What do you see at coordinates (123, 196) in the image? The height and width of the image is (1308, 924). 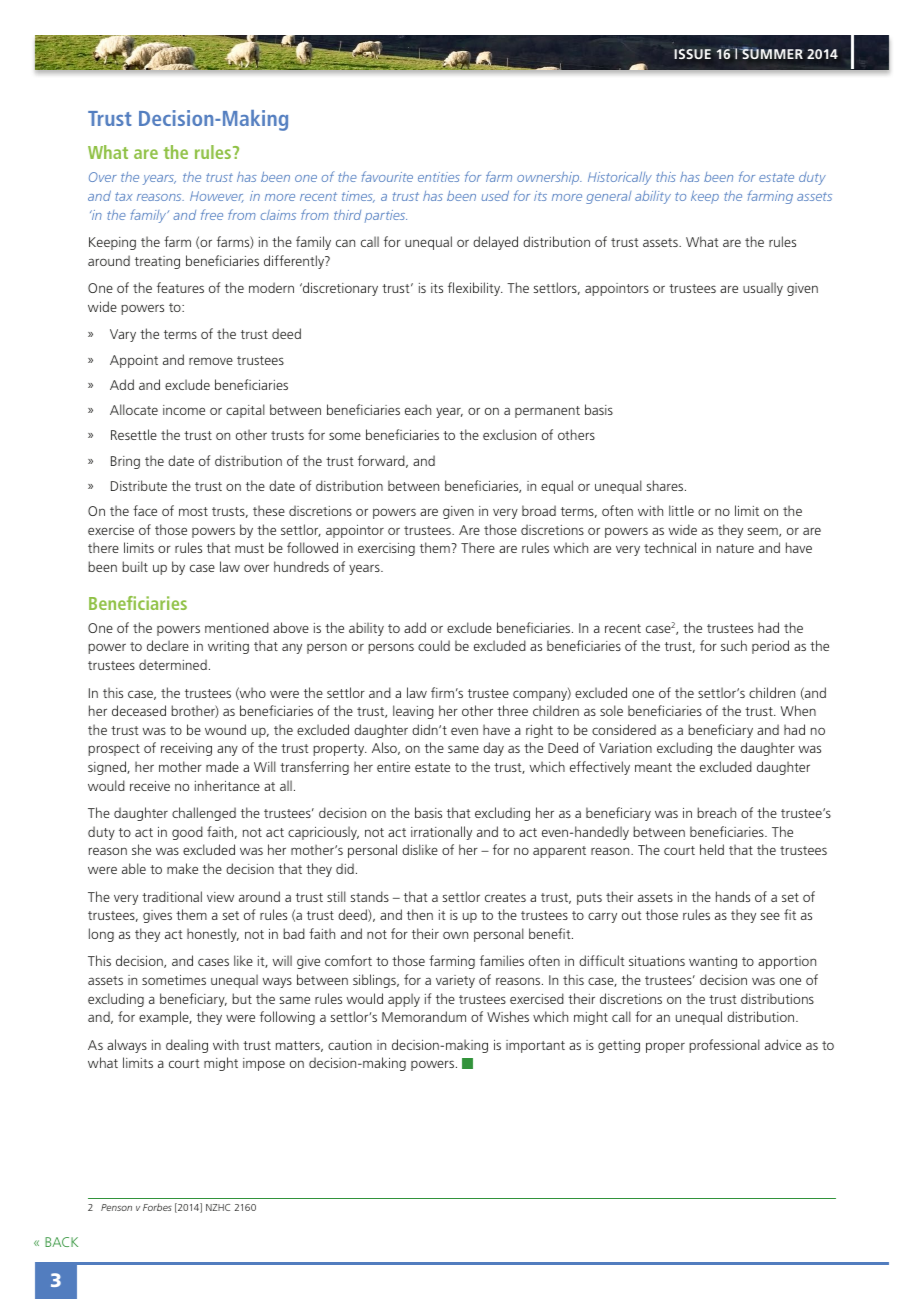 I see `tax` at bounding box center [123, 196].
